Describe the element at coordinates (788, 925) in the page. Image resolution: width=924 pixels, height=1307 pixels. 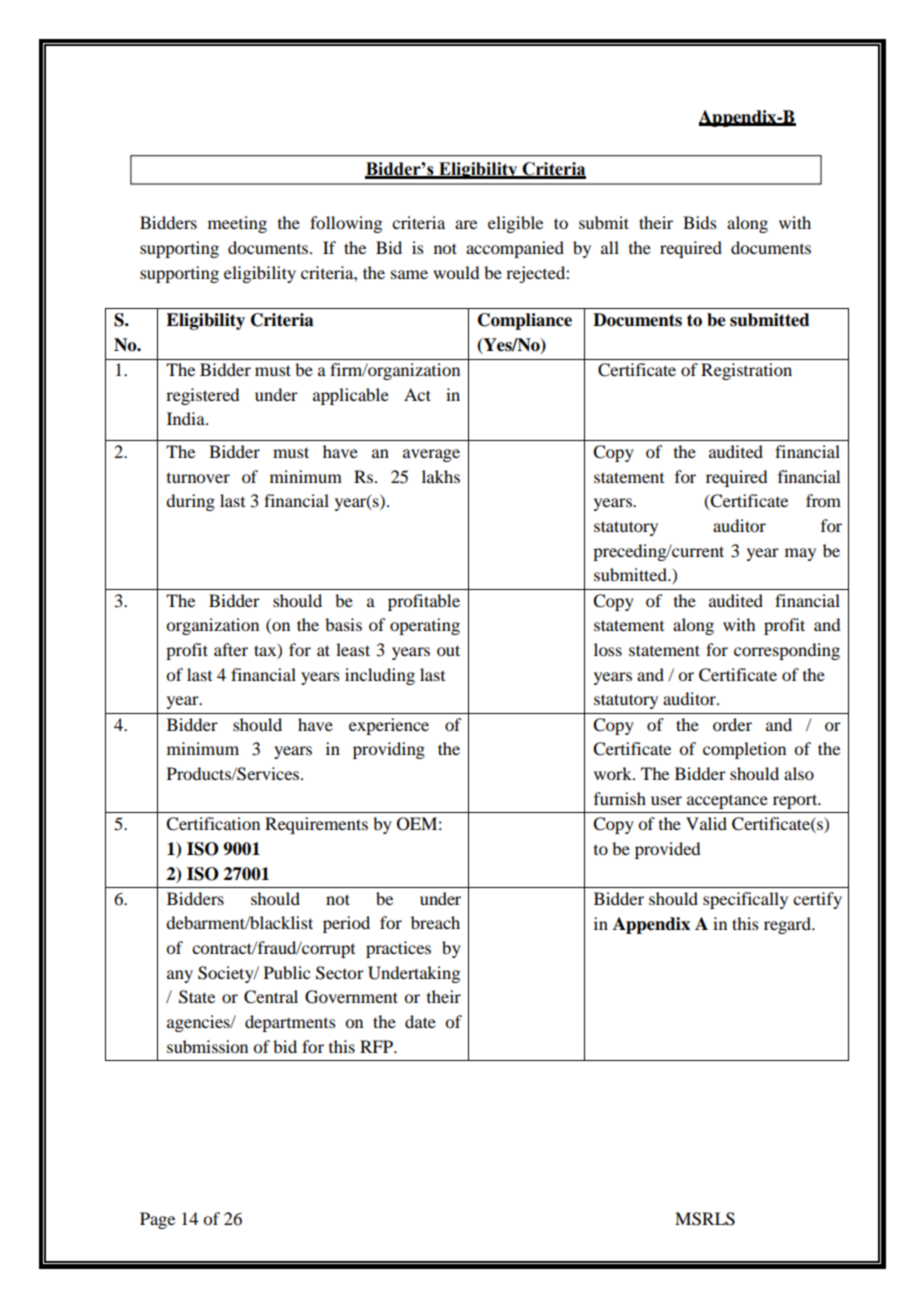
I see `regard` at that location.
